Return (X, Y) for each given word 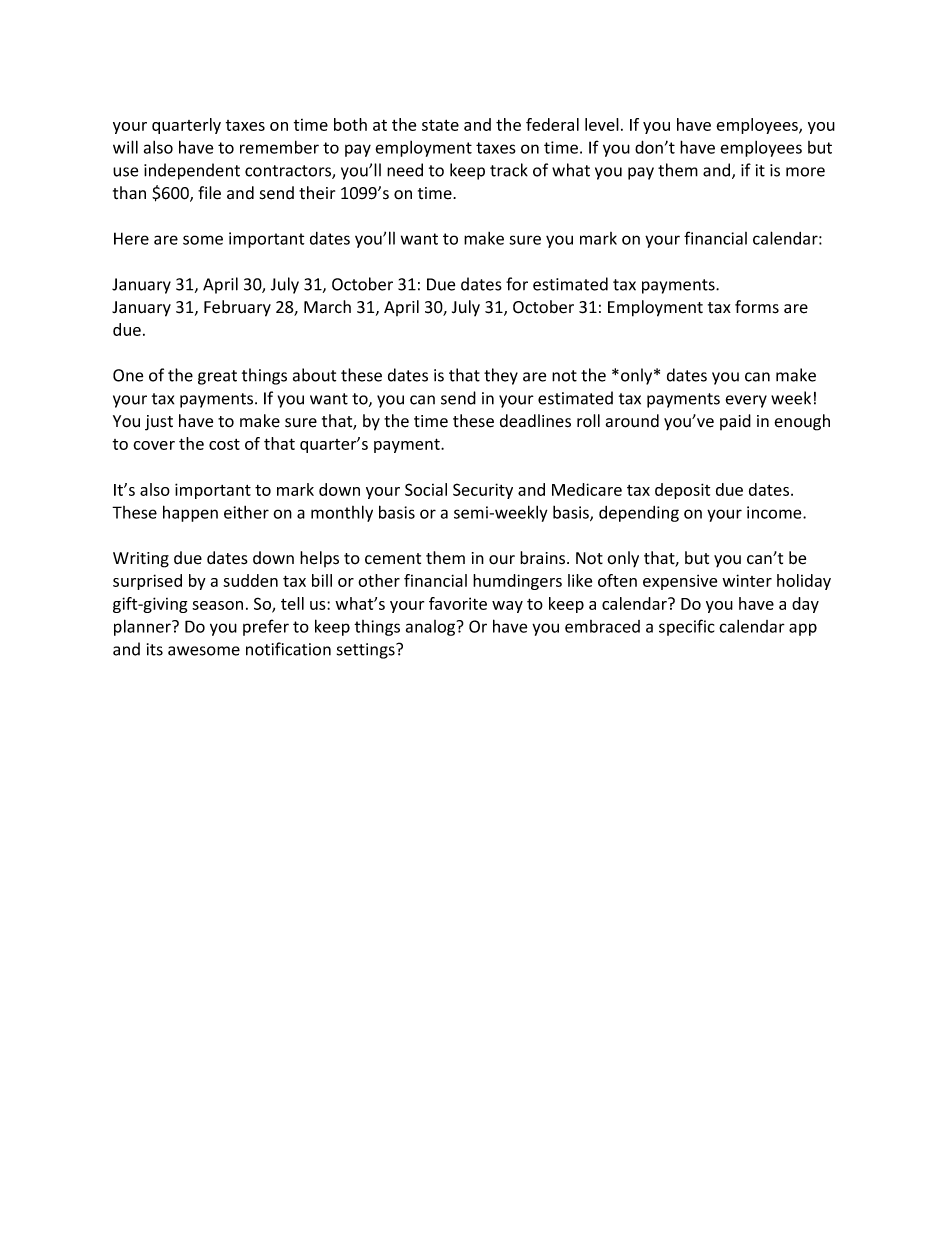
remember (279, 147)
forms (757, 307)
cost (224, 444)
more (805, 172)
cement (393, 559)
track (509, 170)
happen (190, 513)
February (237, 308)
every (746, 401)
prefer (266, 627)
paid (735, 422)
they (501, 376)
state (440, 125)
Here (131, 238)
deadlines (535, 421)
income (775, 512)
